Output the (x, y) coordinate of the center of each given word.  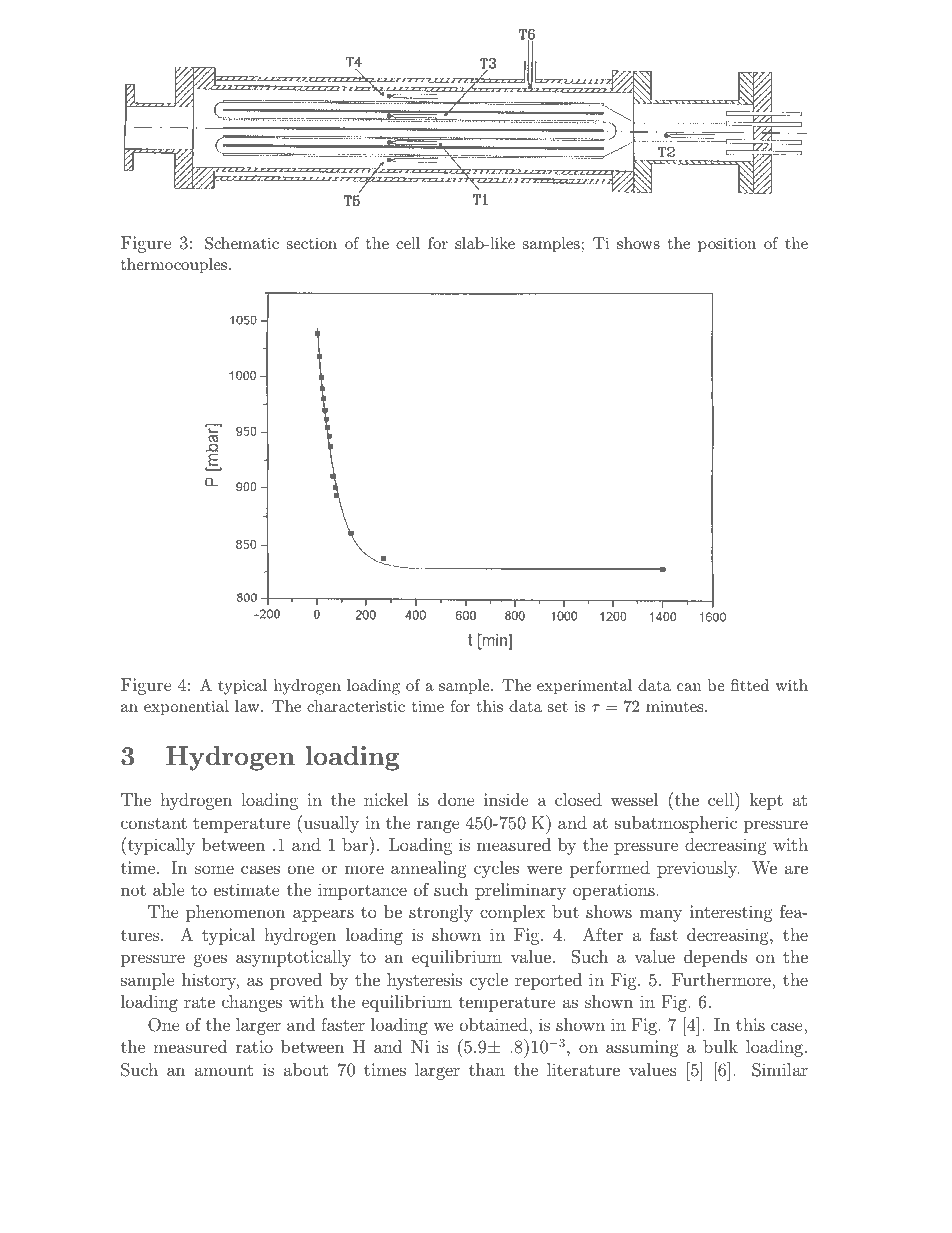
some (214, 869)
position (727, 245)
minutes (676, 706)
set (558, 706)
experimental (584, 687)
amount (224, 1070)
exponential (186, 708)
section (312, 243)
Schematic (242, 243)
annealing (429, 869)
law (248, 706)
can (689, 687)
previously (698, 869)
